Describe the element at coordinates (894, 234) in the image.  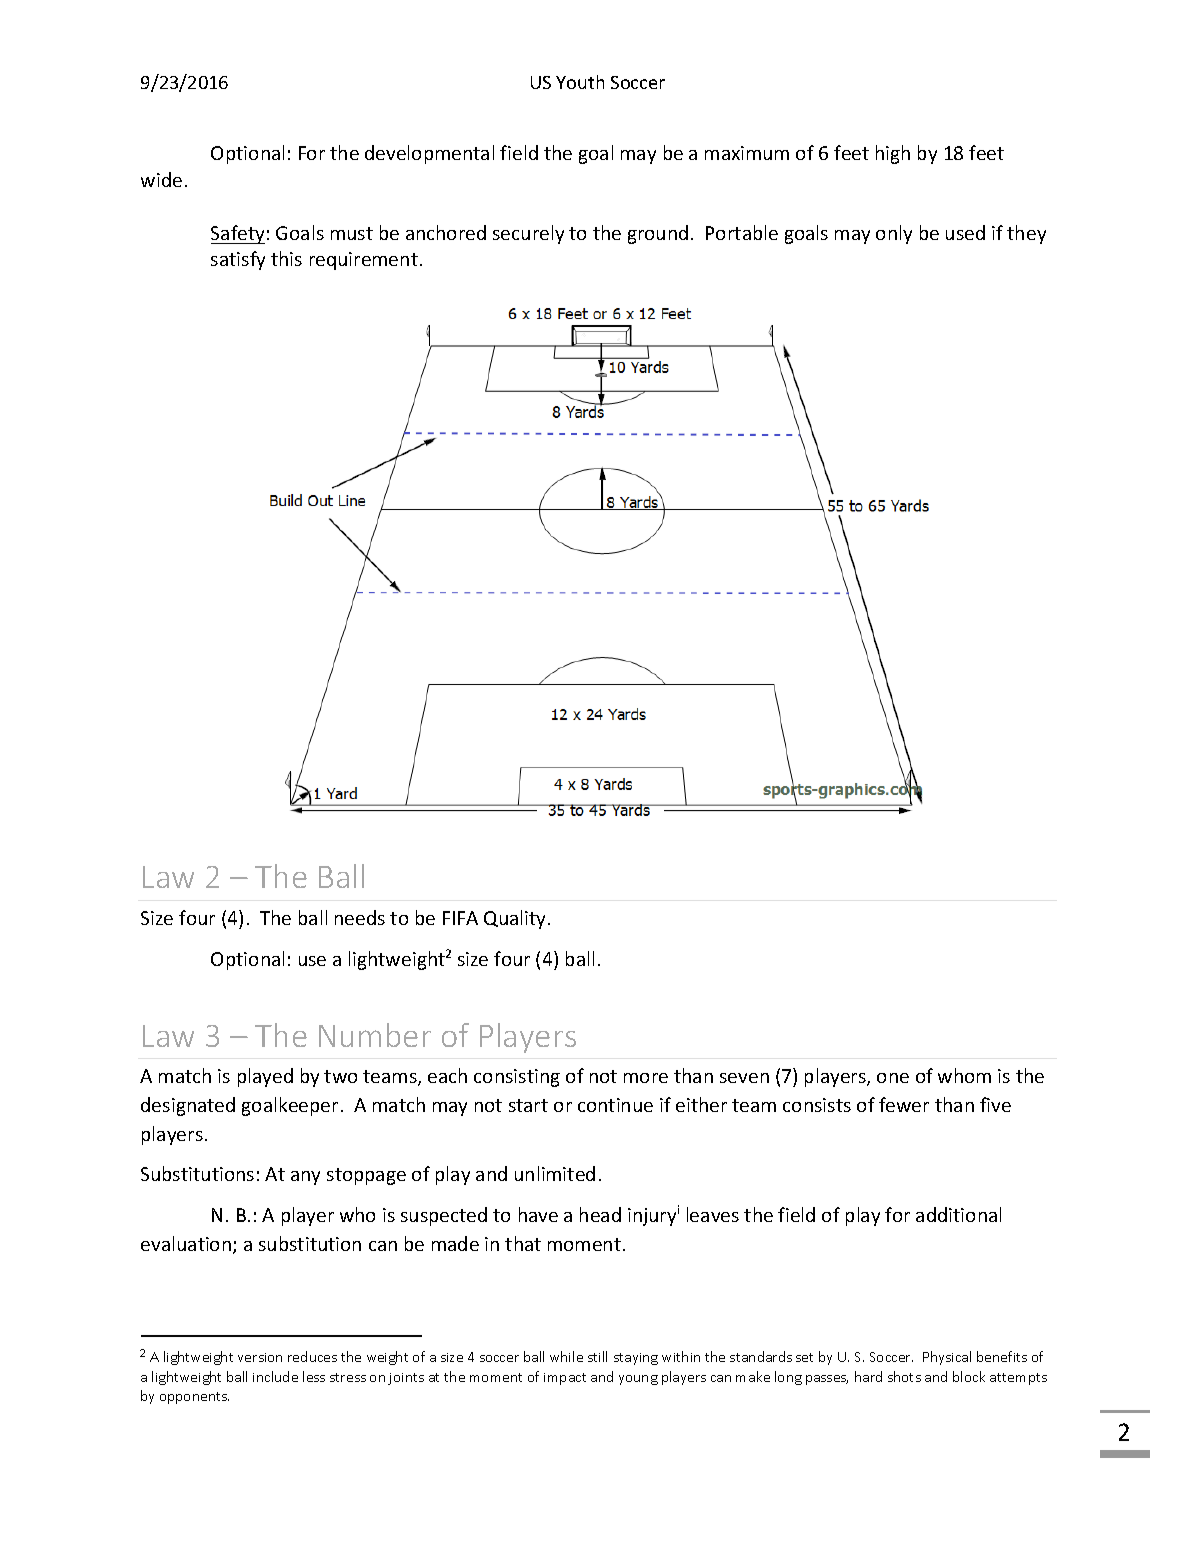
I see `only` at that location.
